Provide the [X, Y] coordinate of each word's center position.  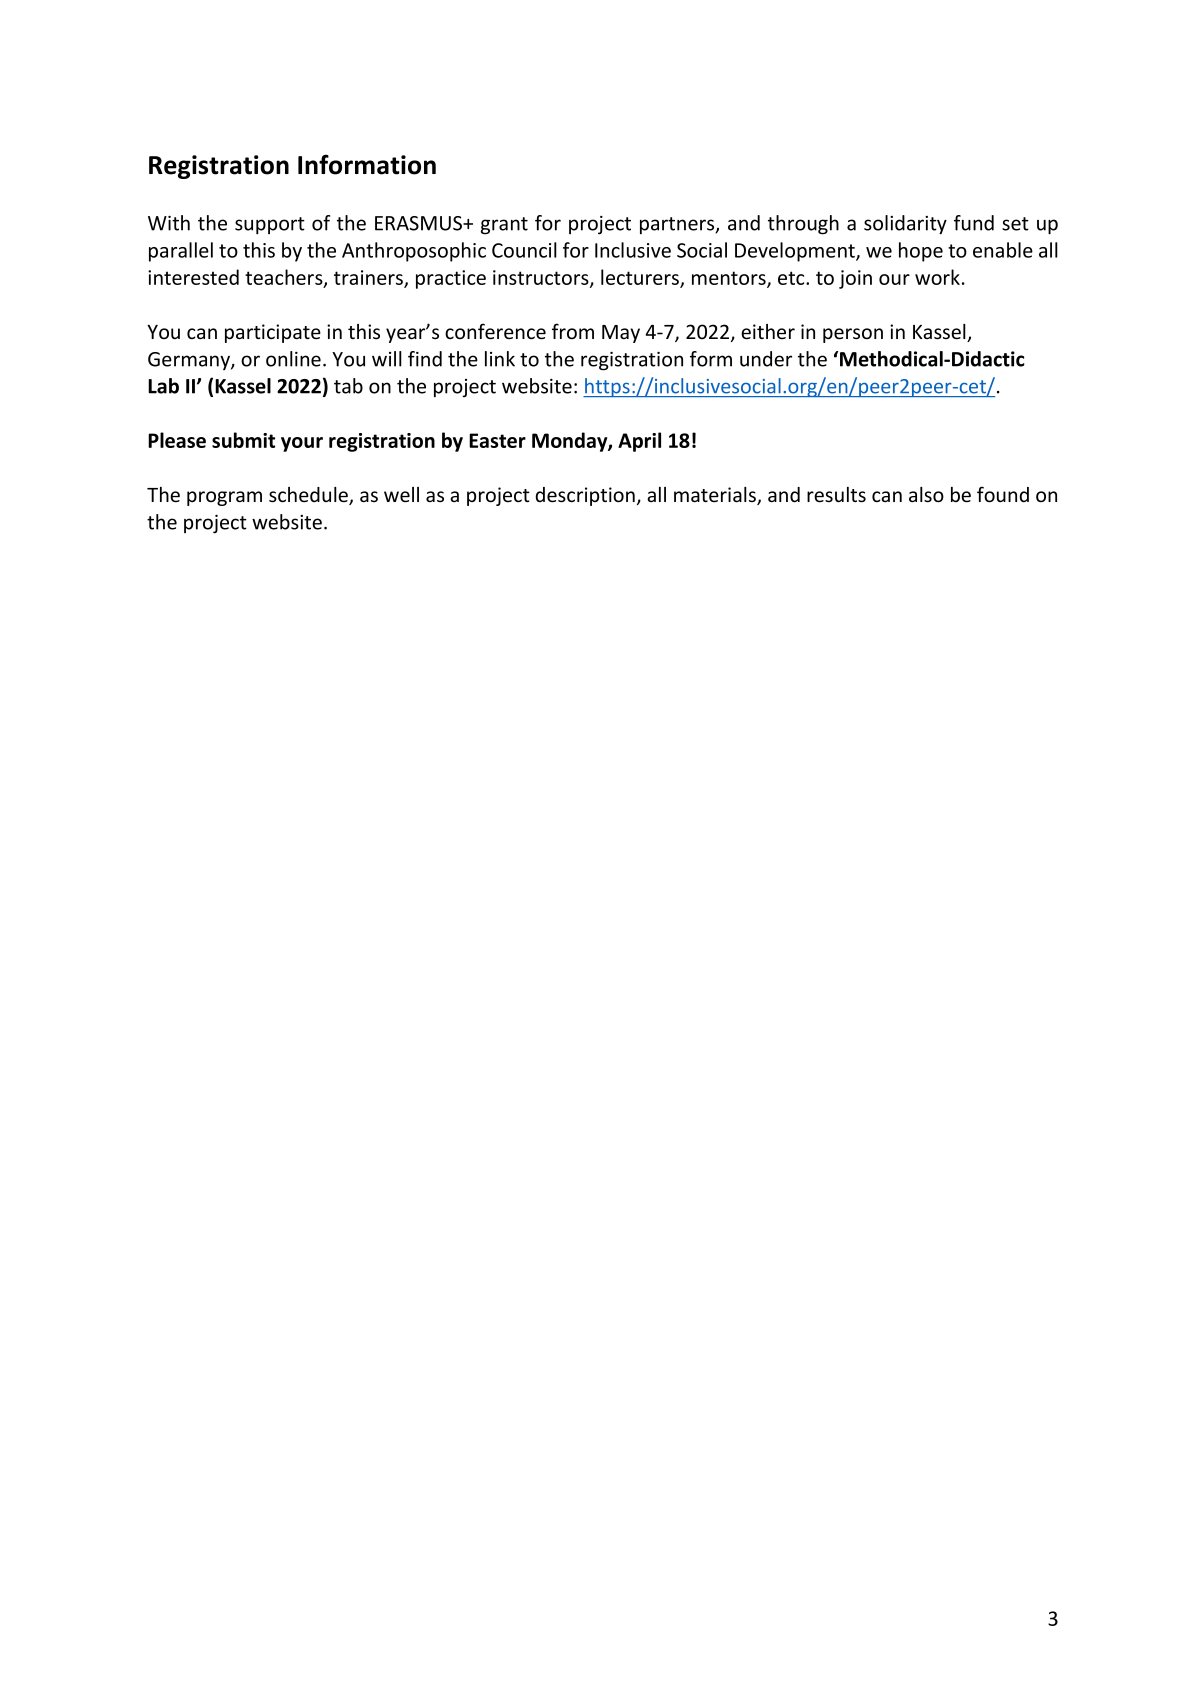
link [500, 359]
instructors [542, 278]
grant [504, 226]
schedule [309, 496]
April [639, 442]
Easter [497, 440]
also [926, 495]
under [766, 359]
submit [243, 440]
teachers [285, 278]
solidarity [905, 225]
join [855, 279]
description [585, 496]
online [293, 359]
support [270, 226]
